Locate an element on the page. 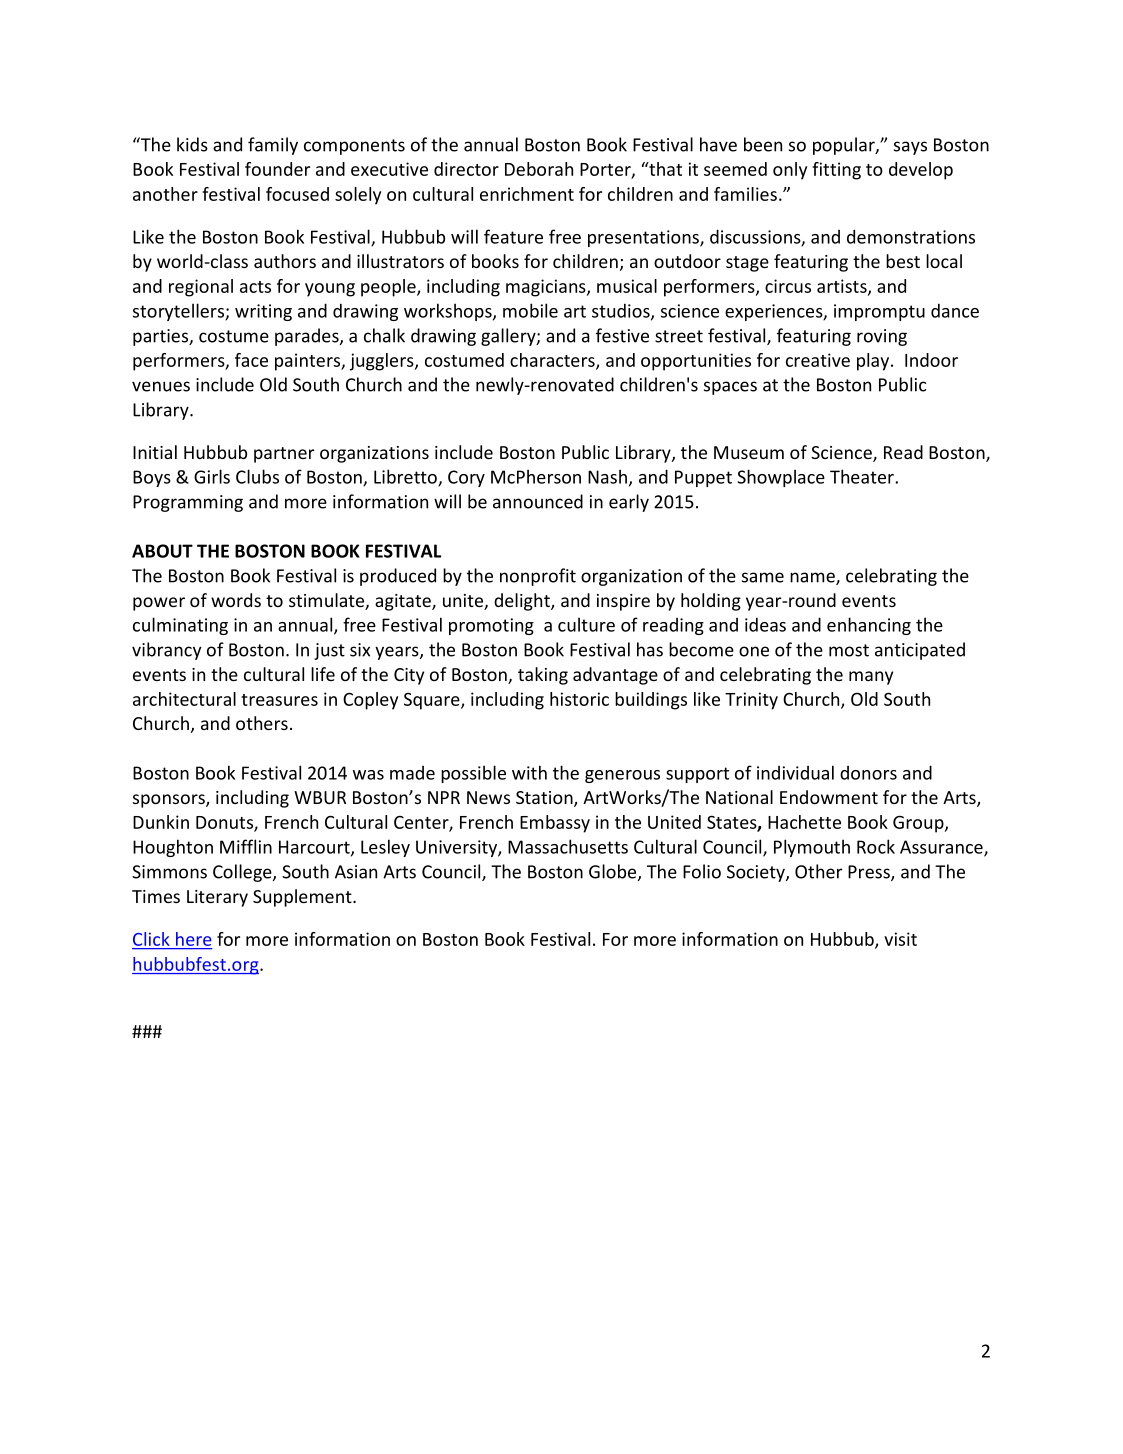 This page has height=1454, width=1123. partner is located at coordinates (284, 455).
